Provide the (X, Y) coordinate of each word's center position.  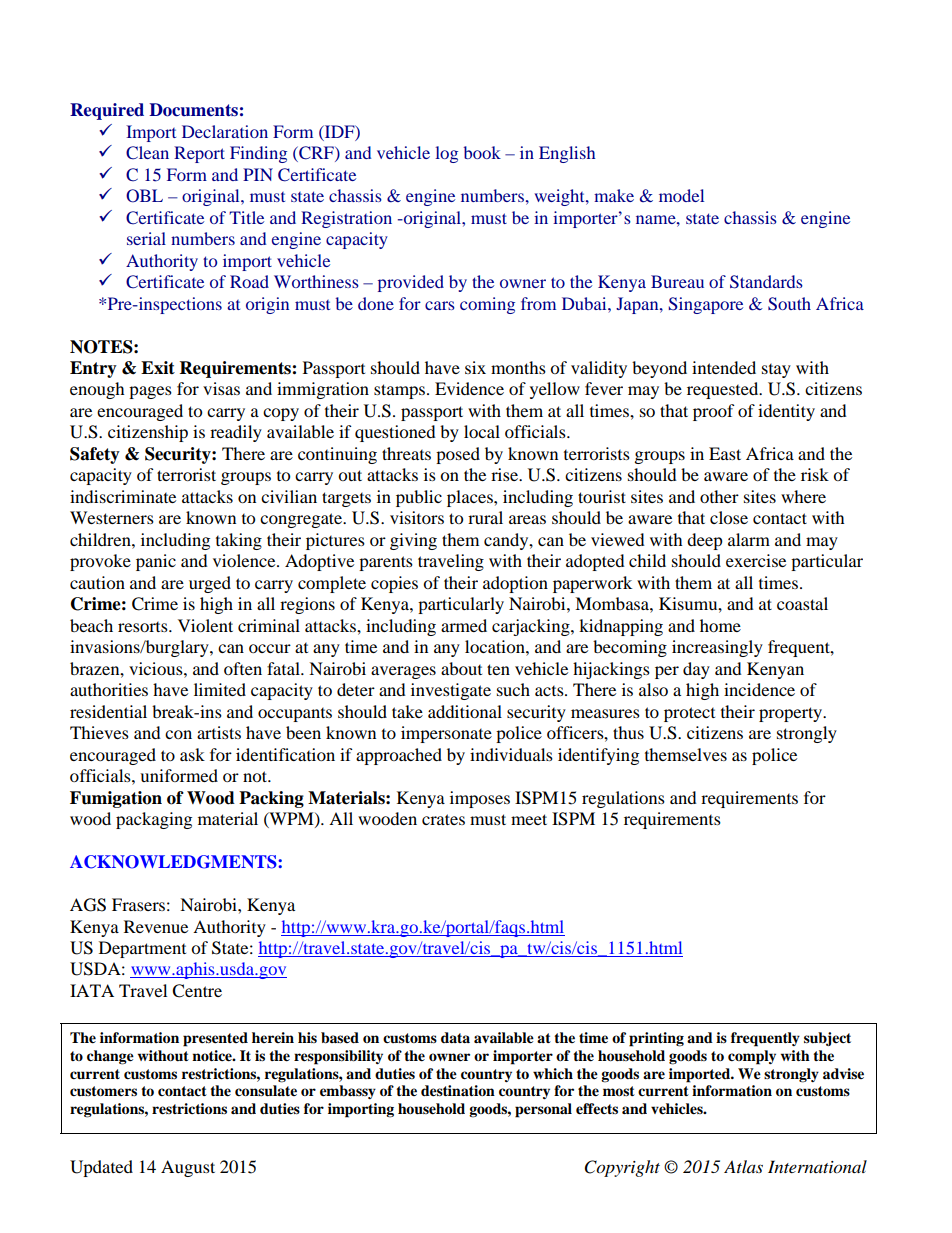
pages (150, 392)
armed (464, 625)
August (188, 1168)
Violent (205, 625)
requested (724, 390)
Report (199, 154)
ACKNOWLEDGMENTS (174, 862)
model (681, 195)
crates (443, 819)
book (482, 152)
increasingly (717, 648)
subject (827, 1039)
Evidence (469, 388)
